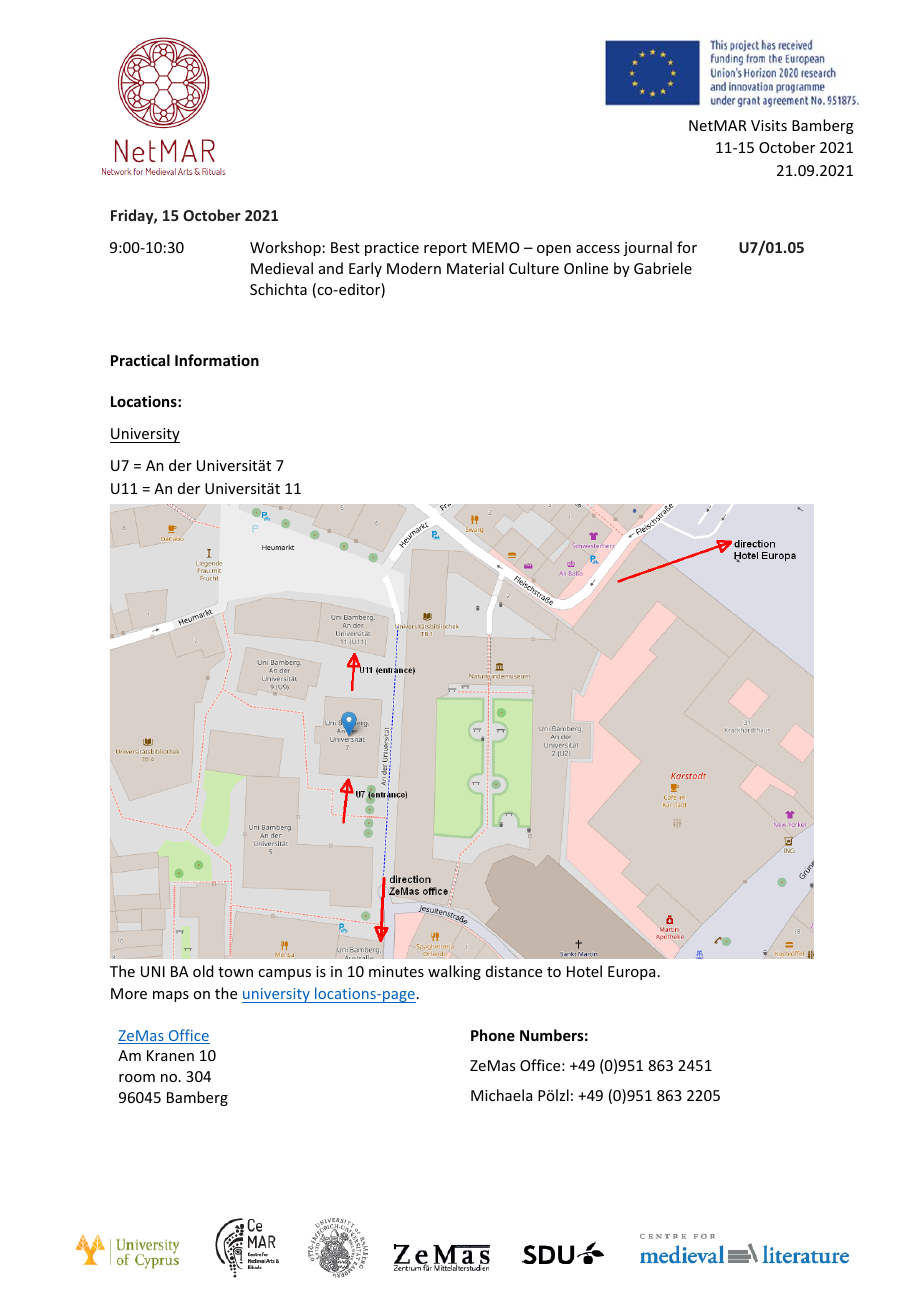 The height and width of the screenshot is (1308, 924). What do you see at coordinates (445, 249) in the screenshot?
I see `report` at bounding box center [445, 249].
